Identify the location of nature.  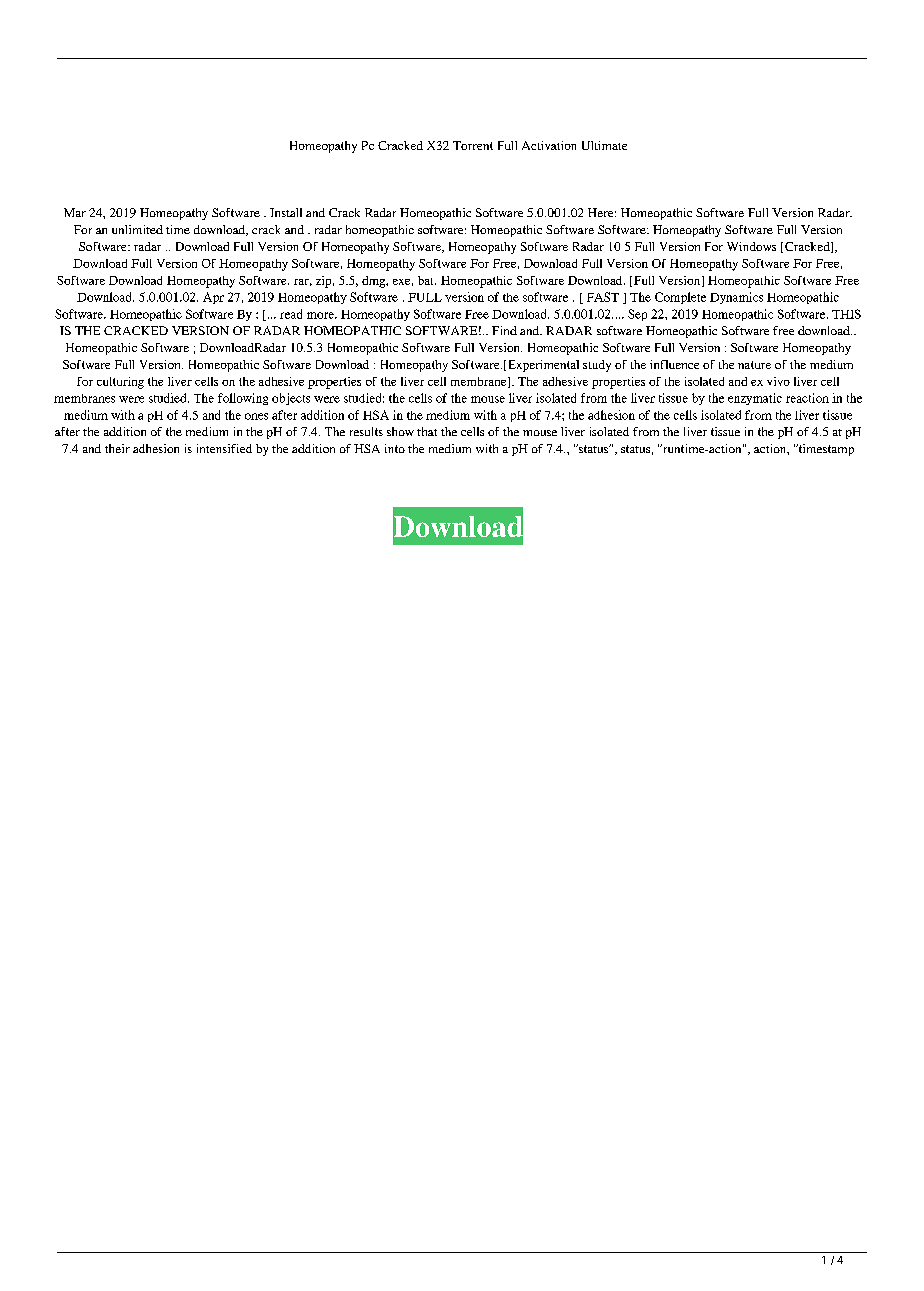
(754, 365).
